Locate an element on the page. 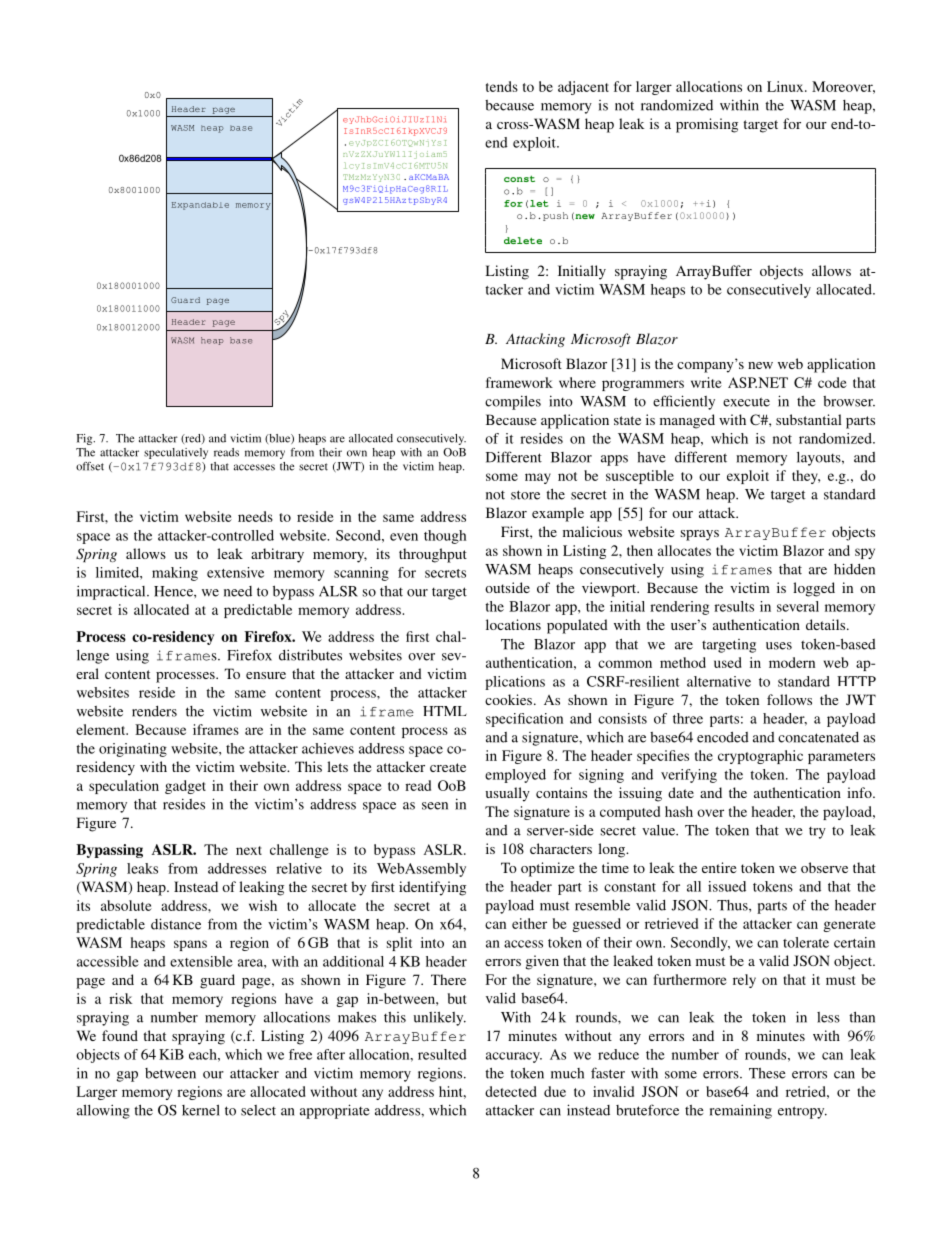  tends is located at coordinates (502, 86).
